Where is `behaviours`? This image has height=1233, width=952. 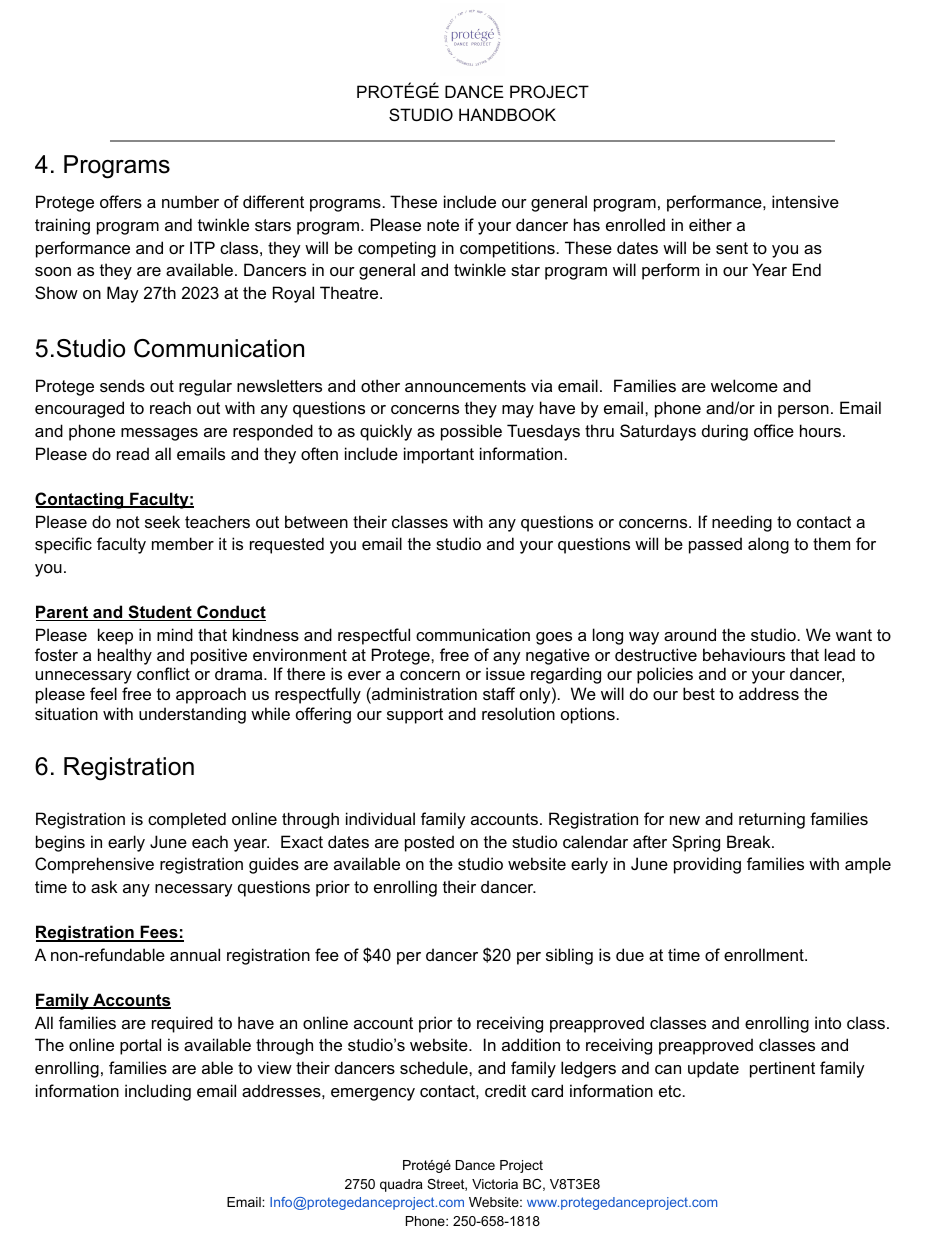 behaviours is located at coordinates (744, 654).
